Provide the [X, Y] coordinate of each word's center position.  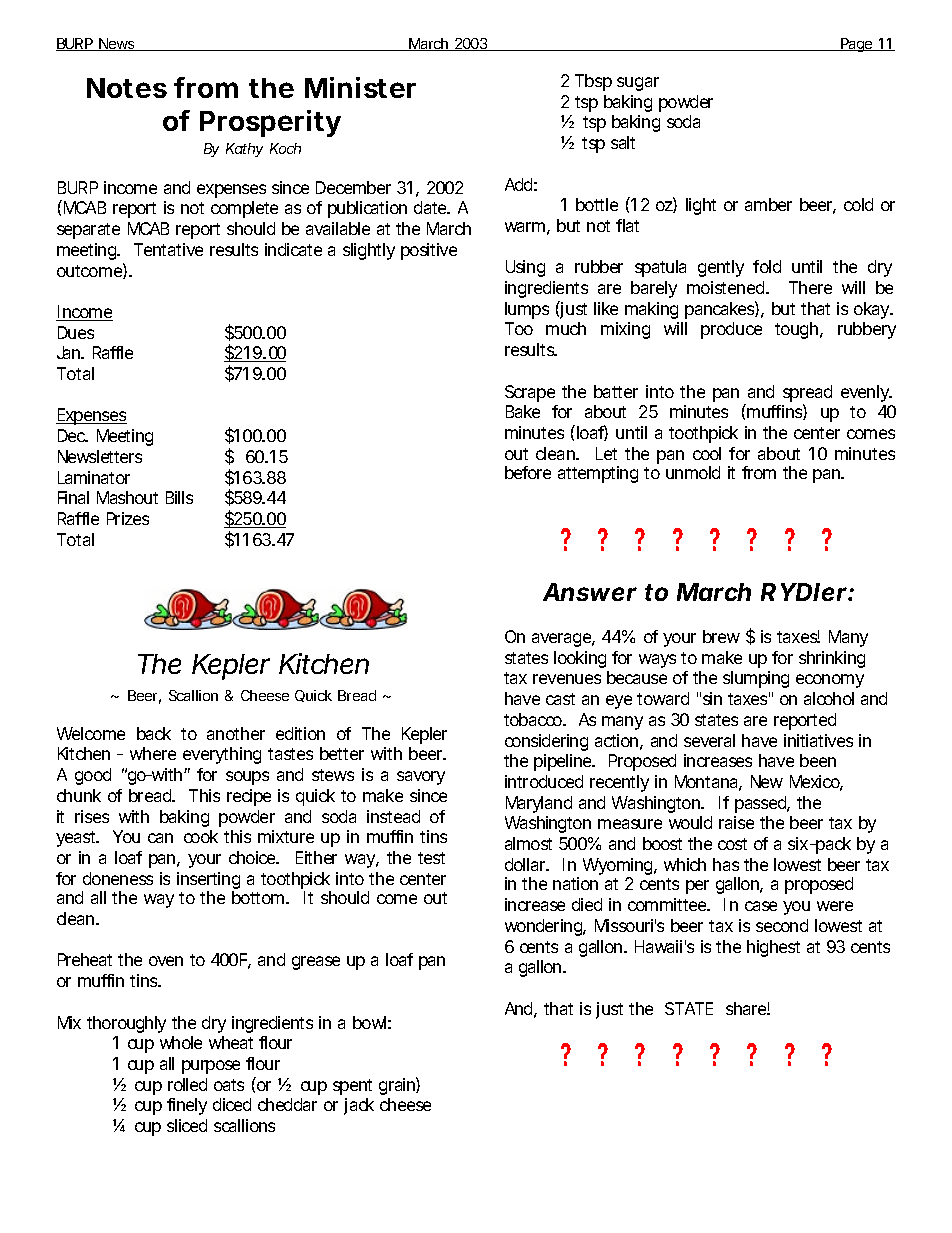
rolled [187, 1084]
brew [721, 636]
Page [857, 45]
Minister [360, 87]
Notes [127, 88]
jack [359, 1106]
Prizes [128, 518]
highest [773, 948]
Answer [590, 592]
